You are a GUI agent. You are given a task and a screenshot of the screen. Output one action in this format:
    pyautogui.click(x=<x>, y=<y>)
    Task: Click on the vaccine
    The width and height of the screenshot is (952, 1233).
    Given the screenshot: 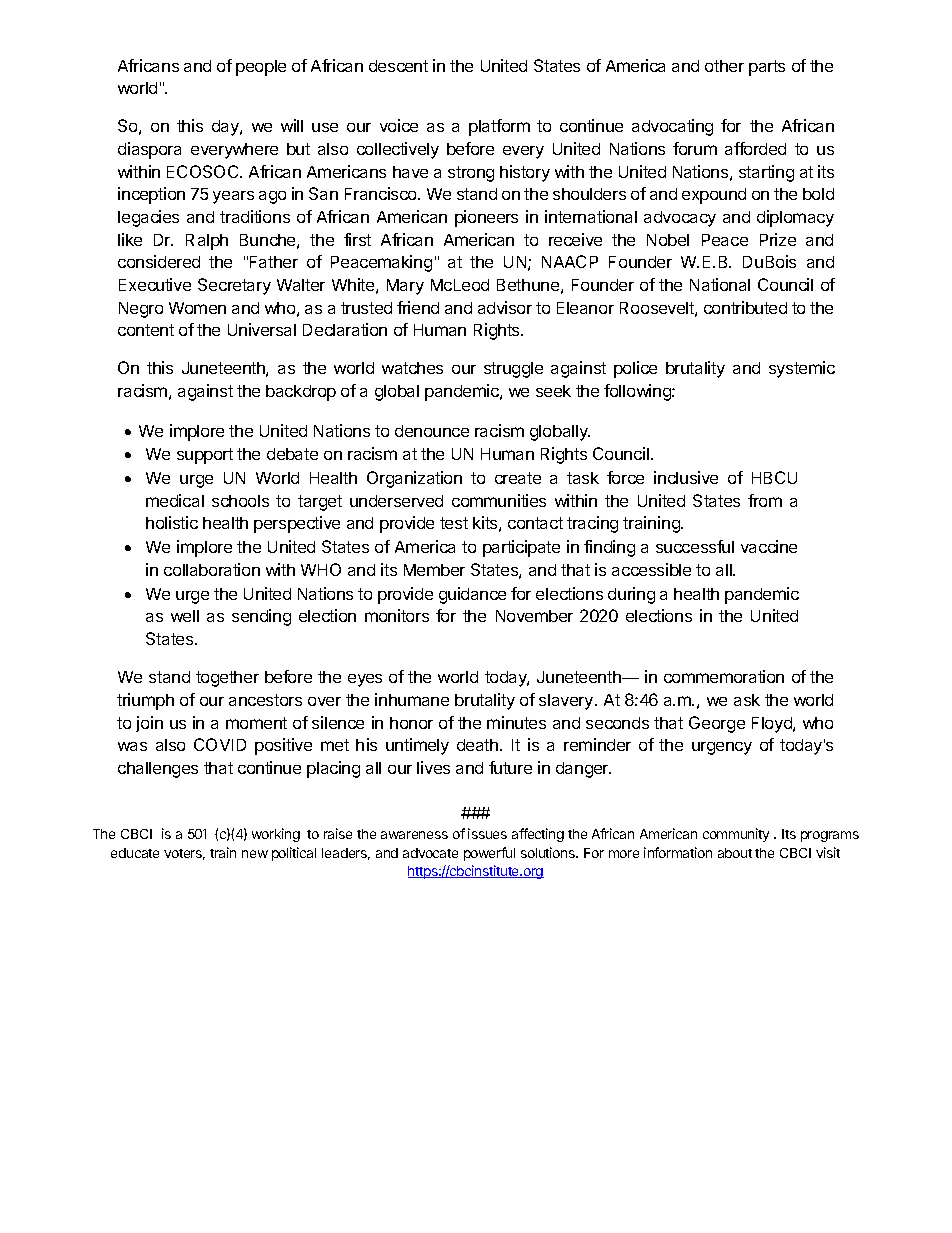 What is the action you would take?
    pyautogui.click(x=769, y=546)
